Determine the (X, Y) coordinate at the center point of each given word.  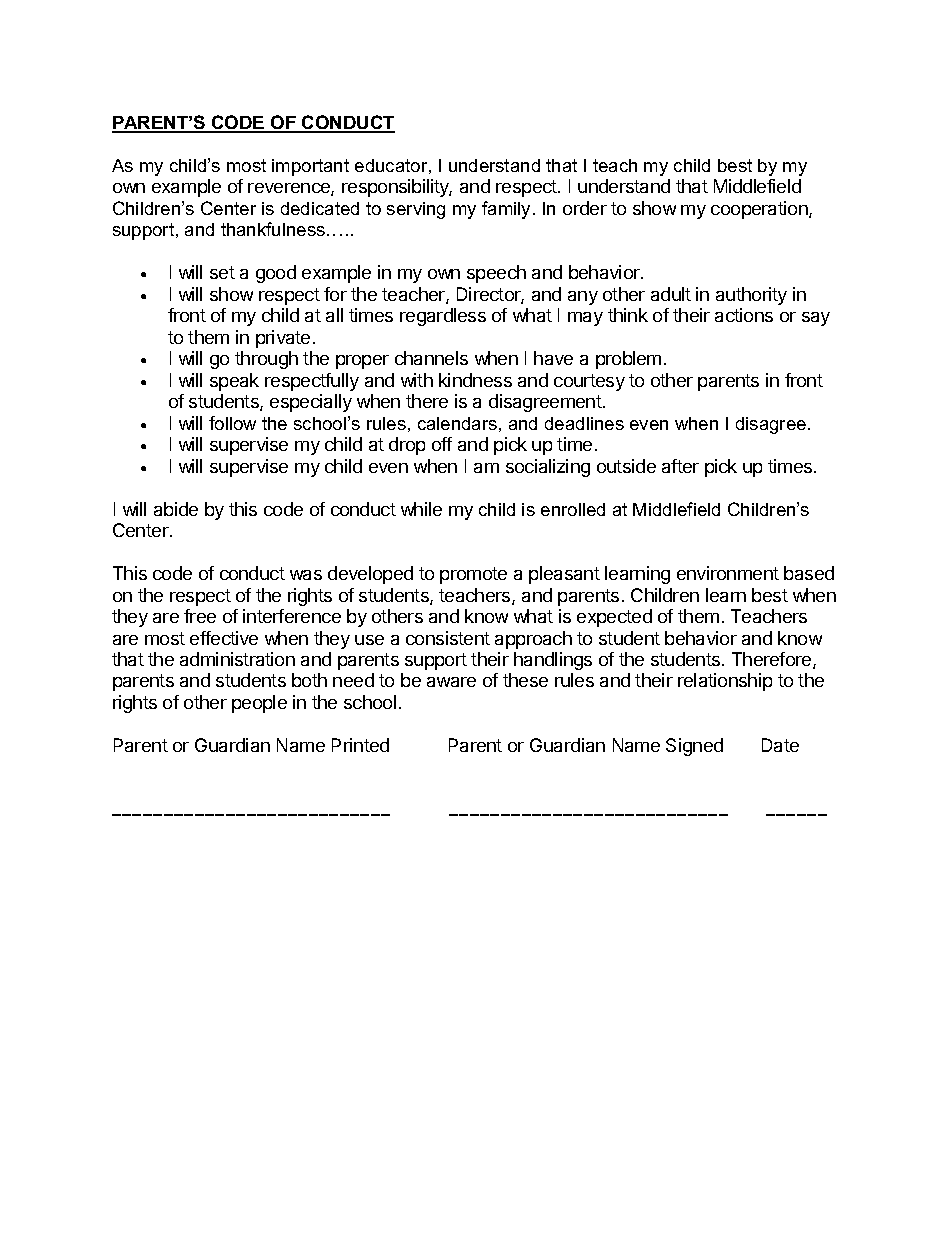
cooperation (760, 210)
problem (628, 360)
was (306, 575)
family (508, 210)
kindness (475, 380)
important (310, 167)
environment (728, 573)
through (266, 360)
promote (473, 575)
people (259, 704)
